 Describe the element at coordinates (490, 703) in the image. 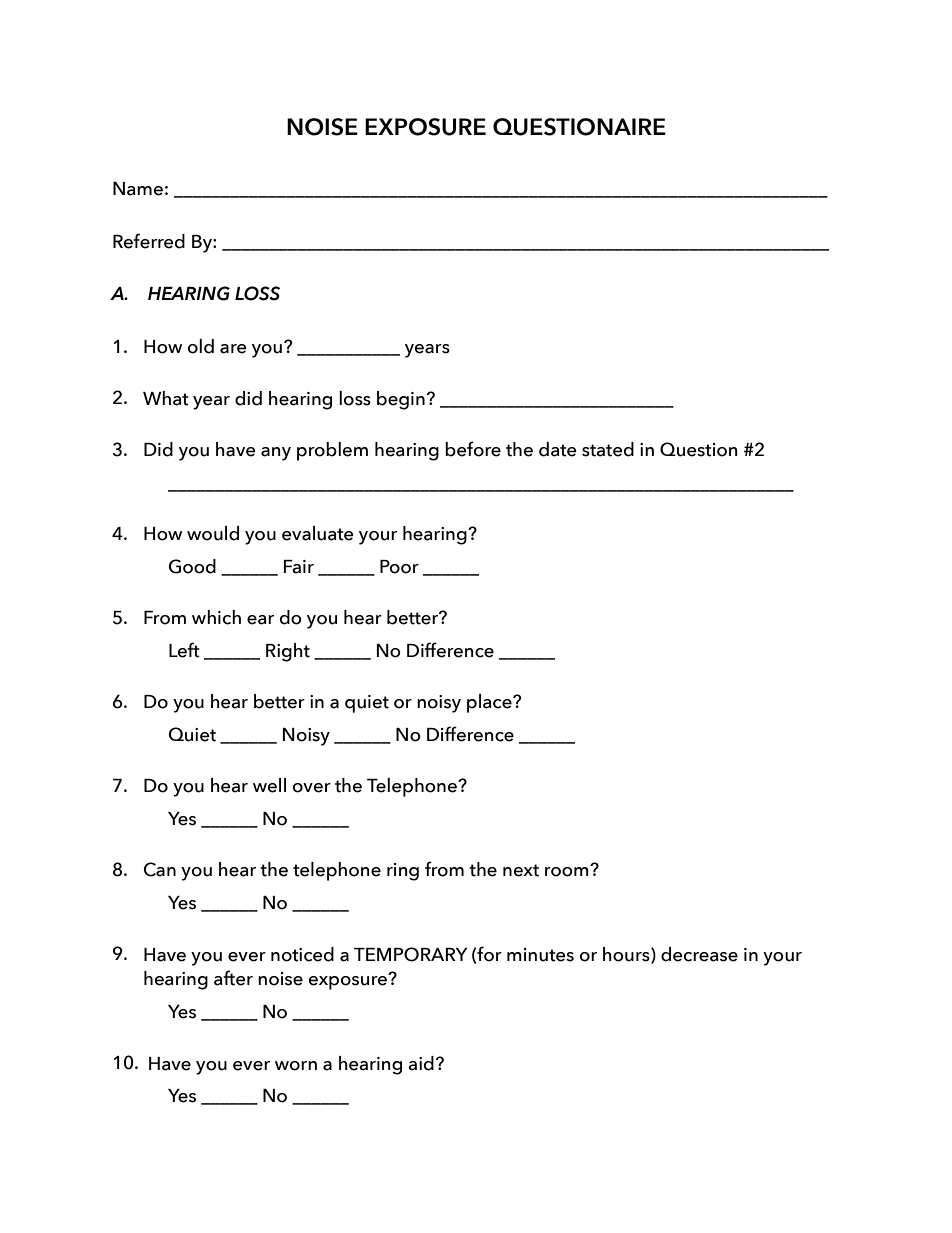

I see `place` at that location.
